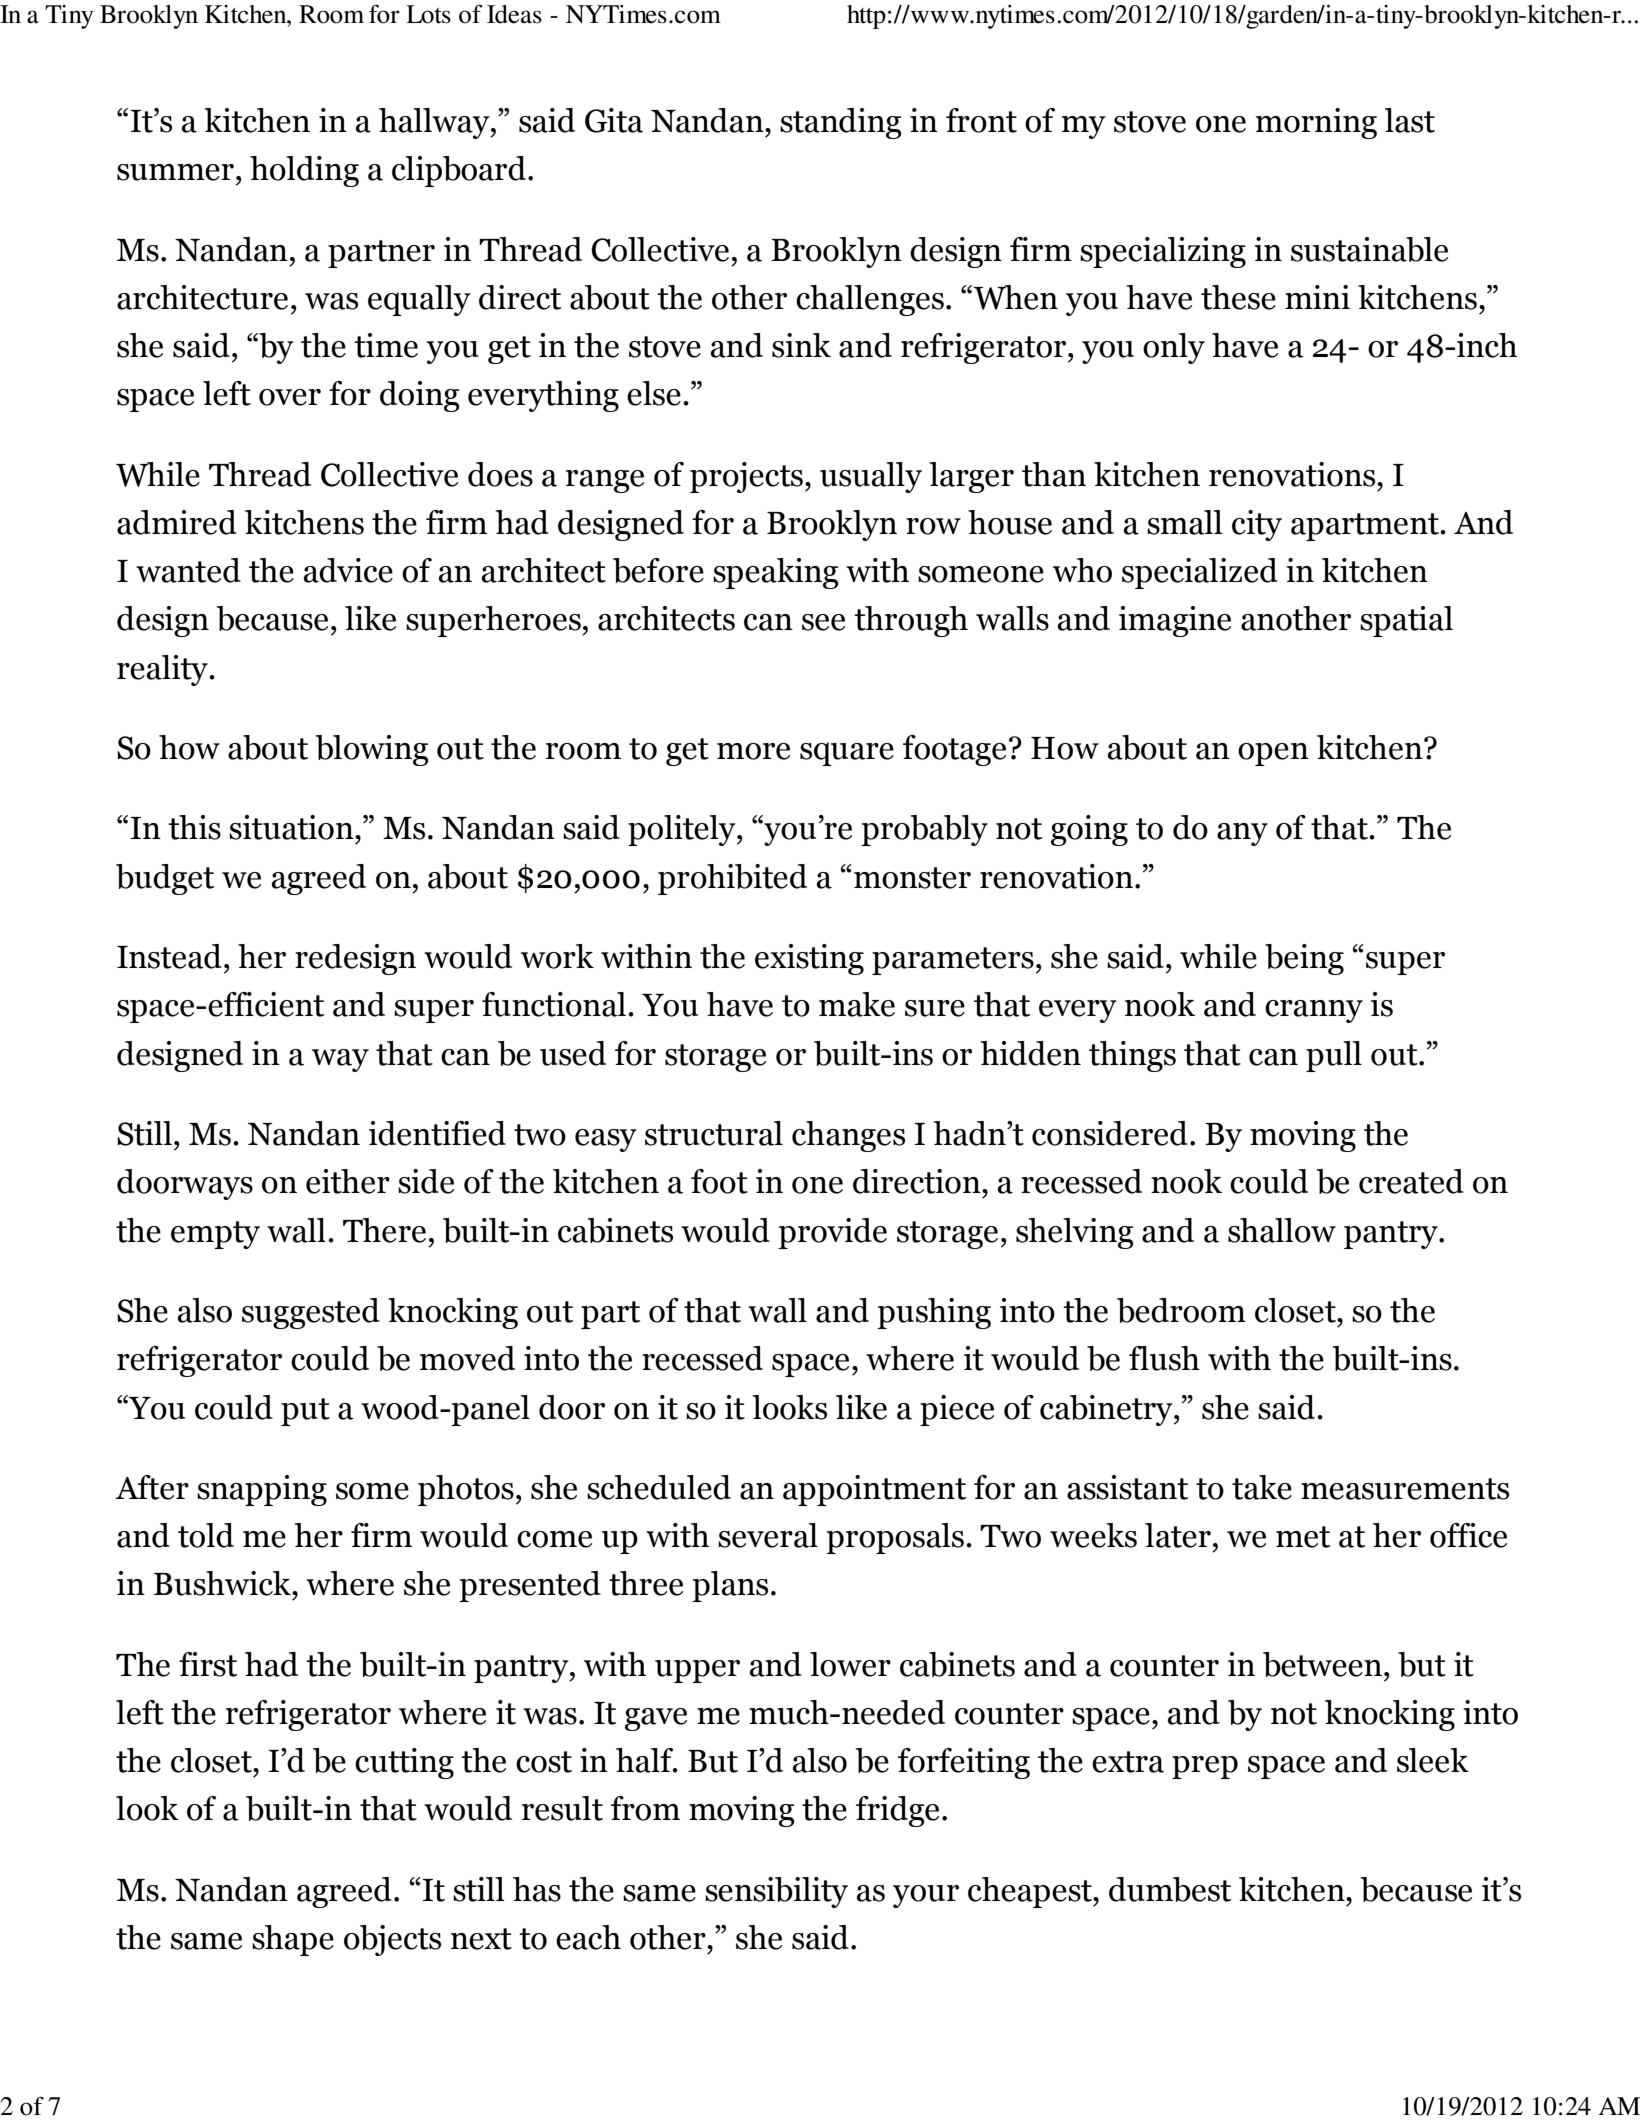 This document has height=2122, width=1640. I want to click on take, so click(1262, 1487).
